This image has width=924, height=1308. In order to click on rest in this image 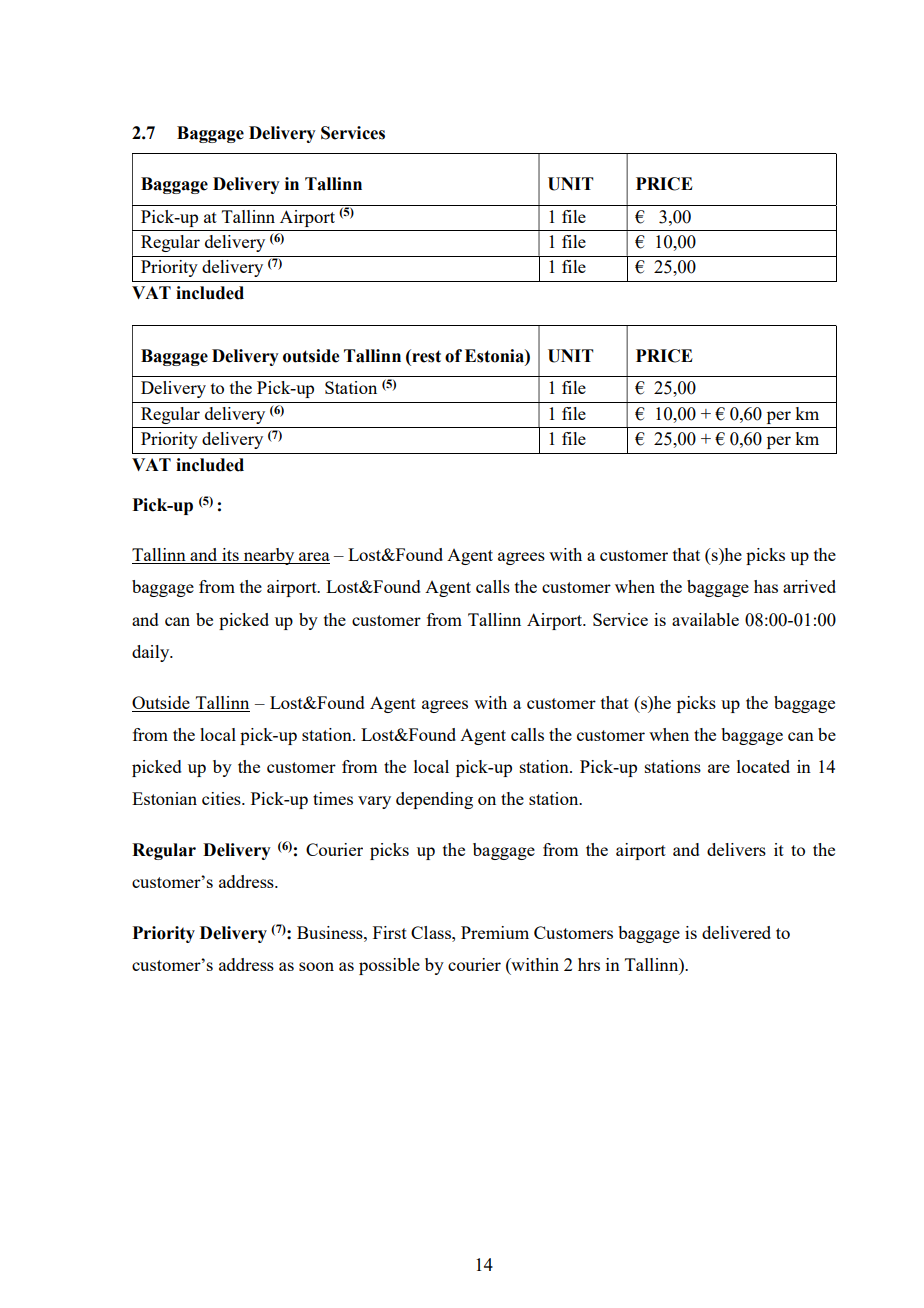, I will do `click(425, 356)`.
